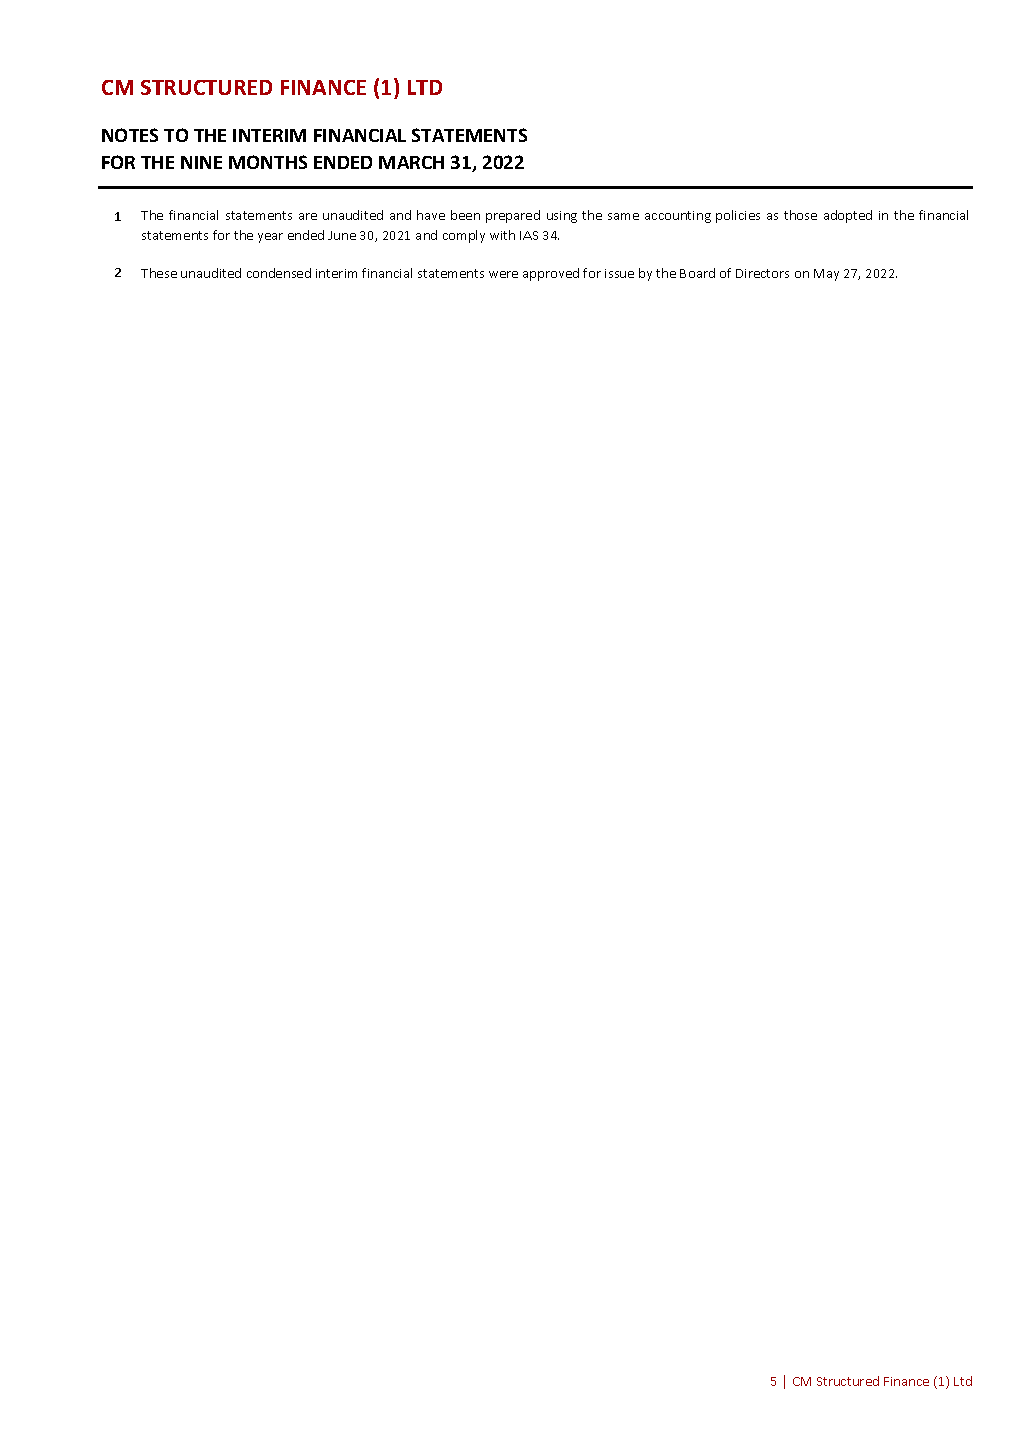 This screenshot has height=1432, width=1013. What do you see at coordinates (503, 274) in the screenshot?
I see `were` at bounding box center [503, 274].
